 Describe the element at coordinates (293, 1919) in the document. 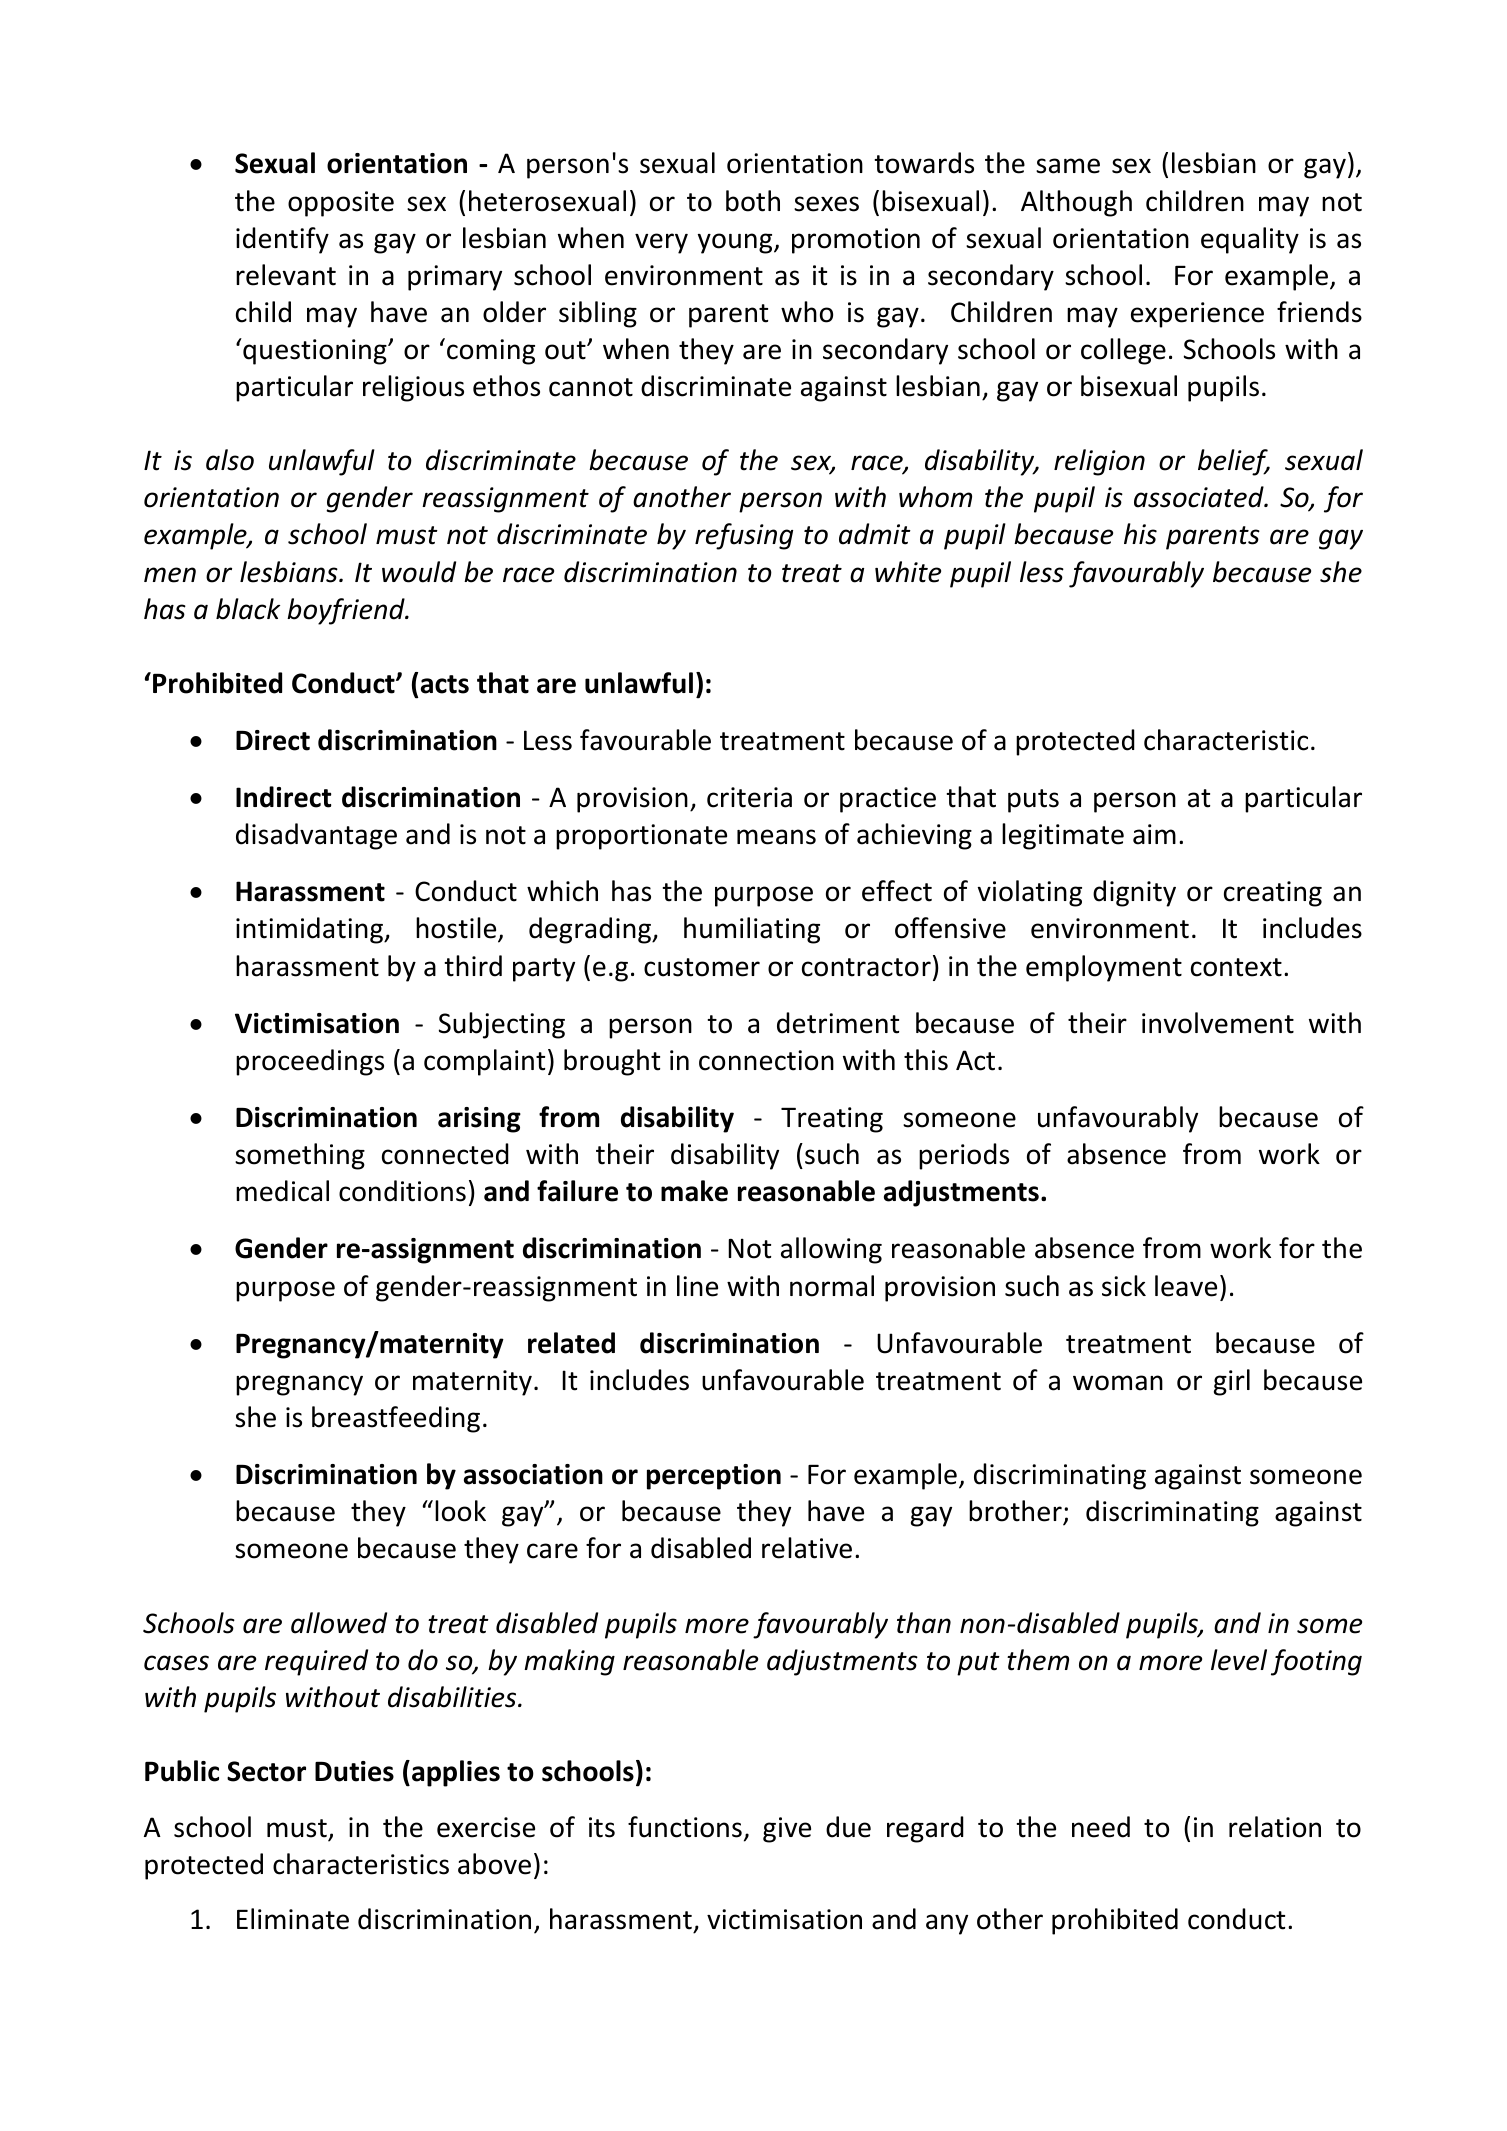

I see `Eliminate` at that location.
